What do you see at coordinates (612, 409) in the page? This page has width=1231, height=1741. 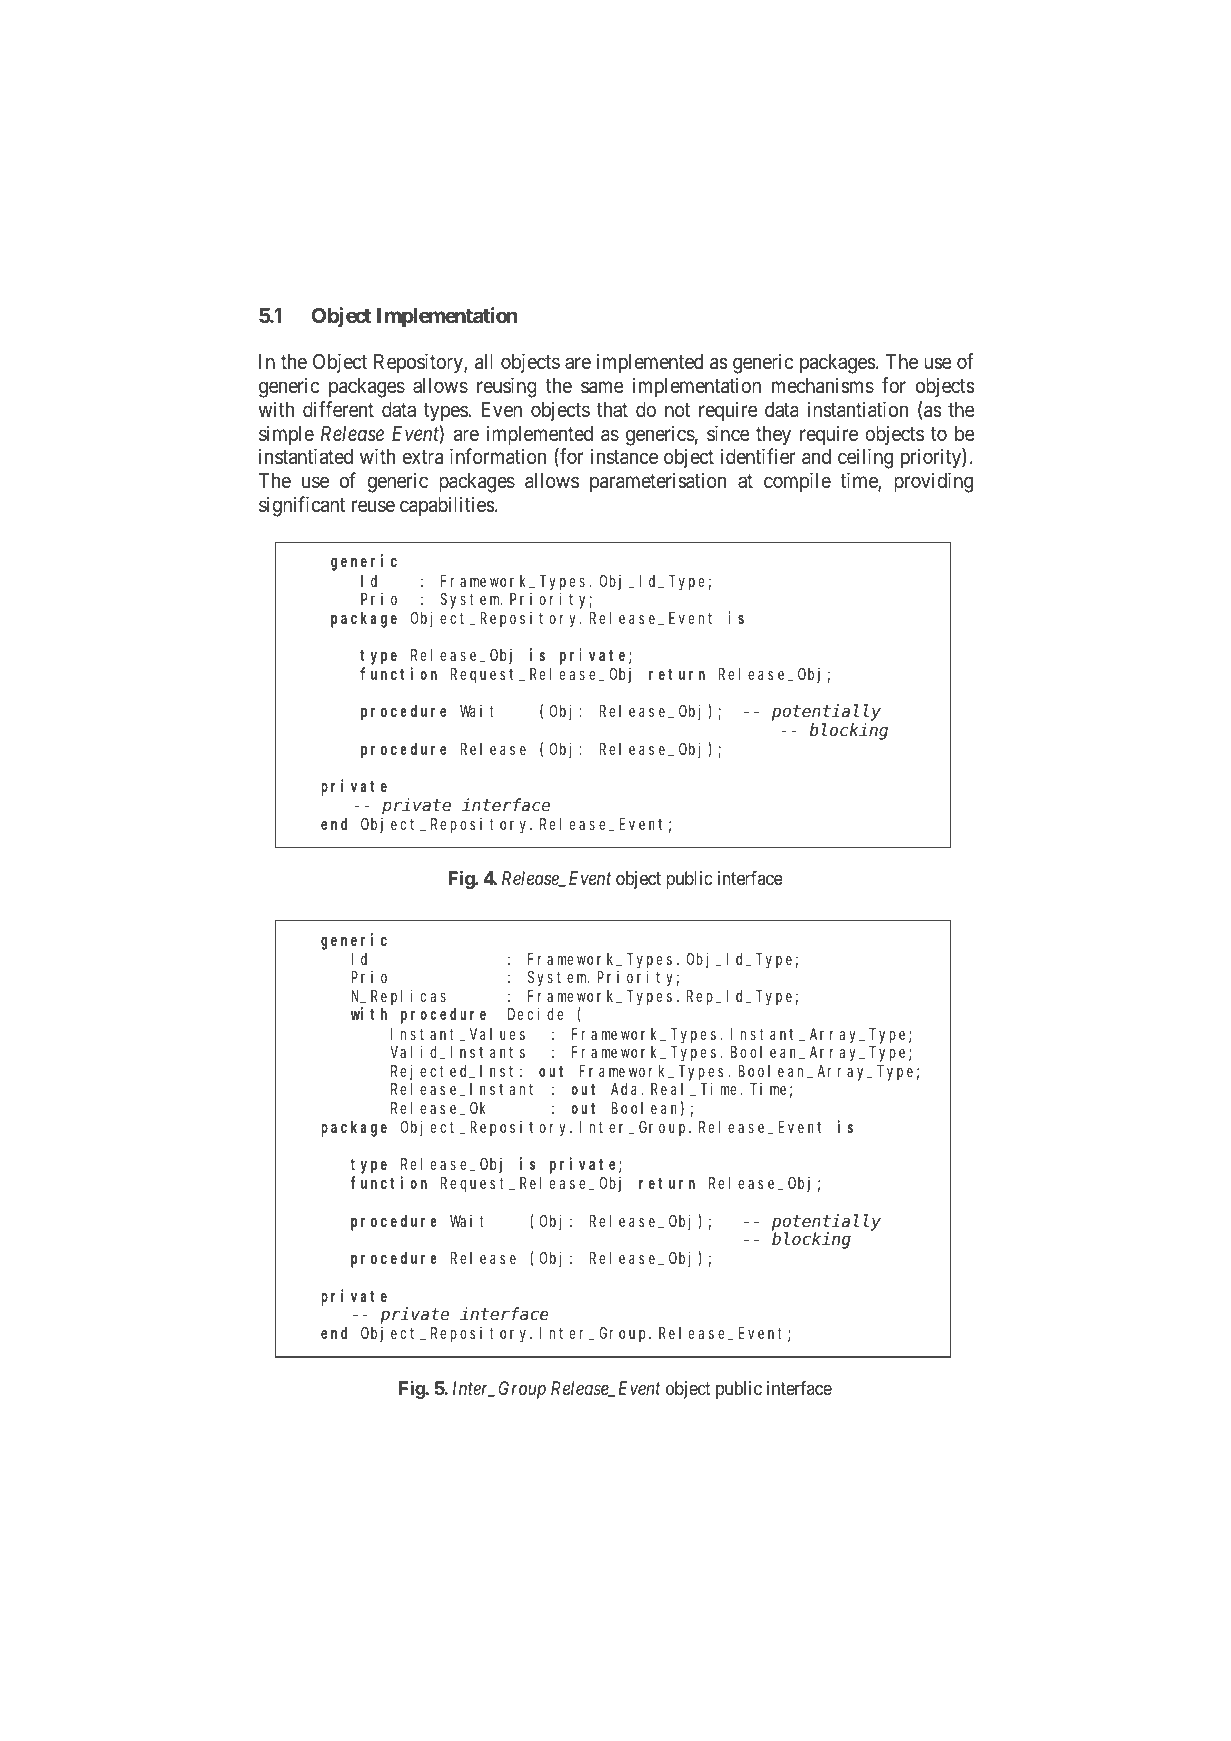 I see `that` at bounding box center [612, 409].
